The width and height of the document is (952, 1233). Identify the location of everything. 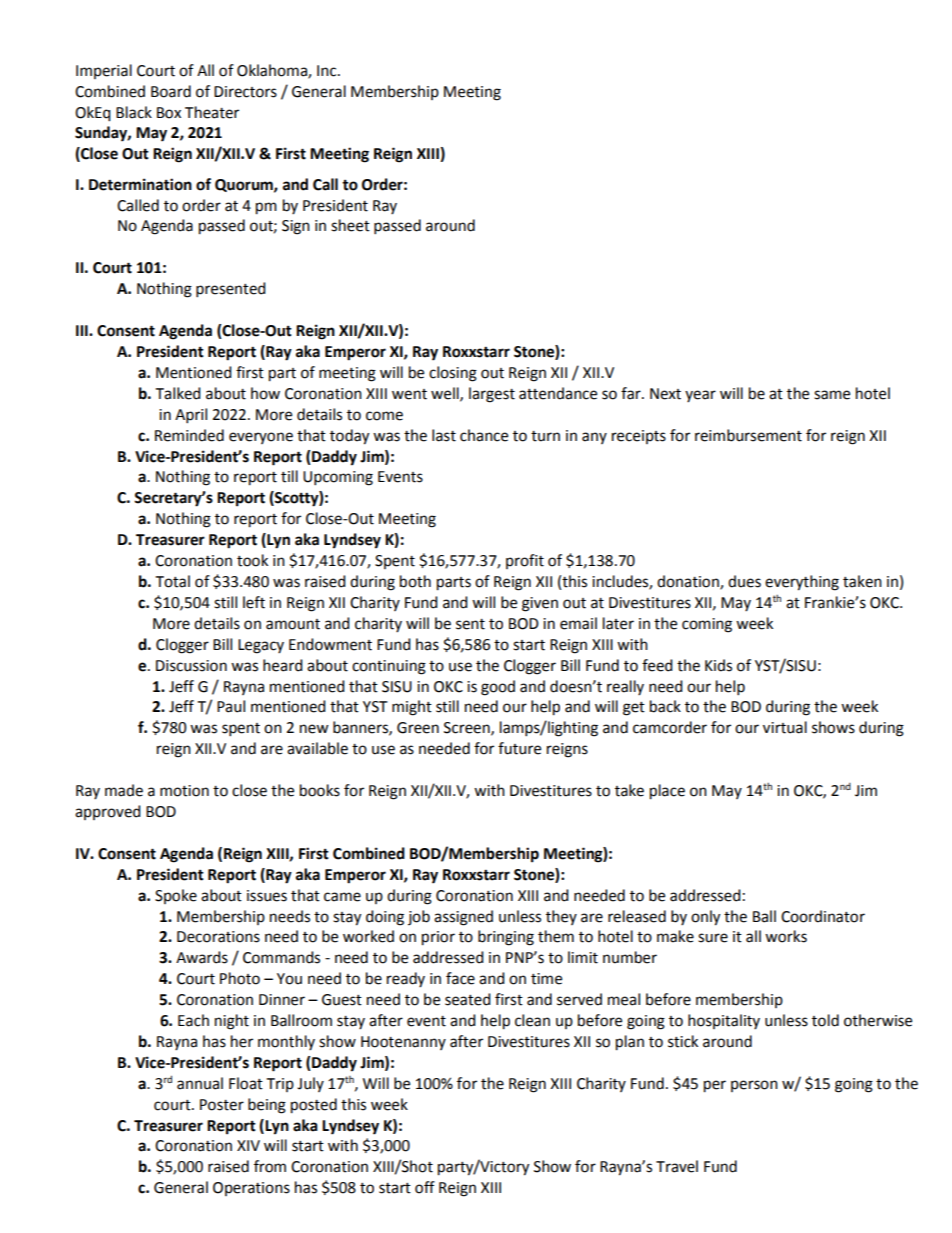
(802, 583).
